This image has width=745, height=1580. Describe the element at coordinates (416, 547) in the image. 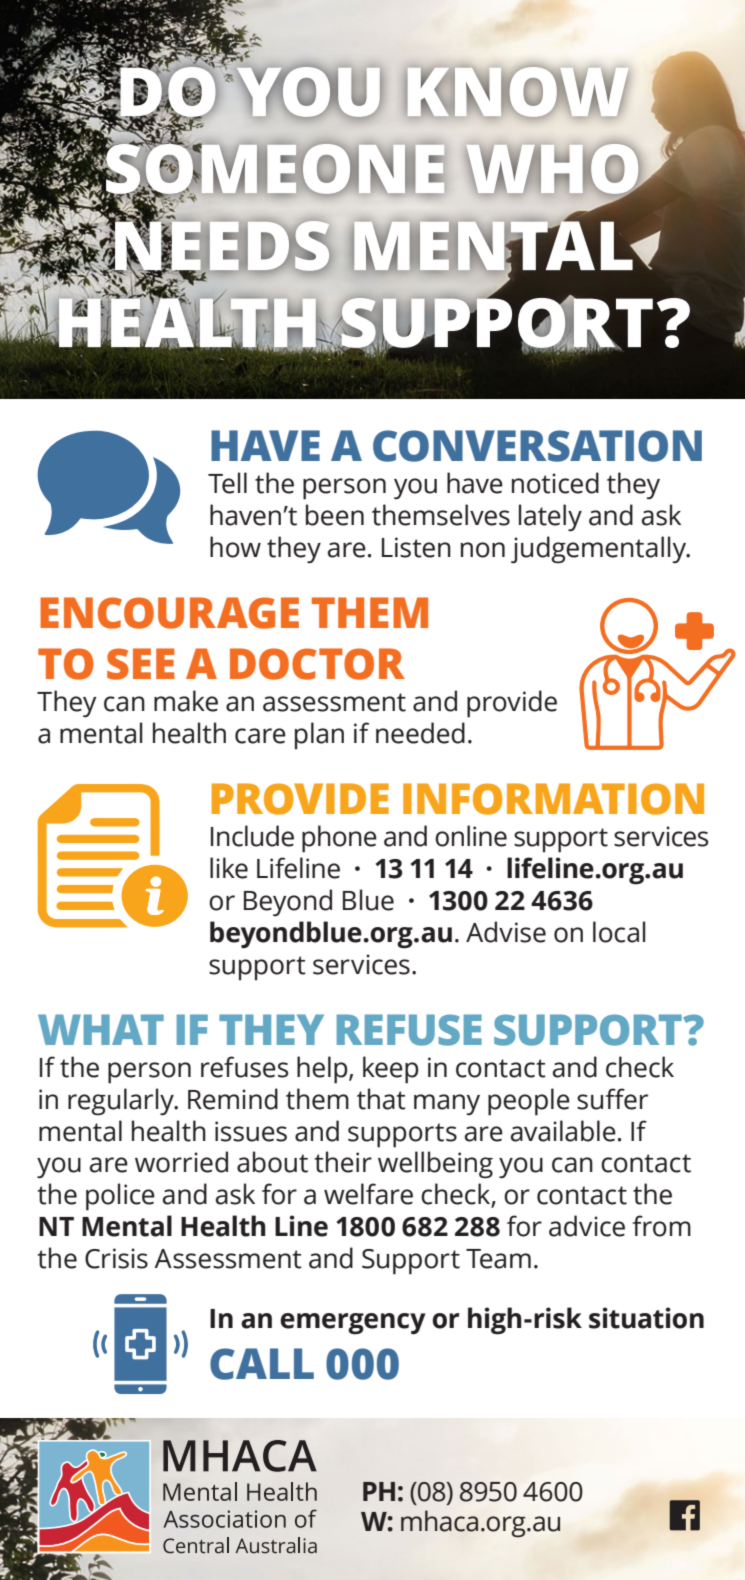

I see `Listen` at that location.
